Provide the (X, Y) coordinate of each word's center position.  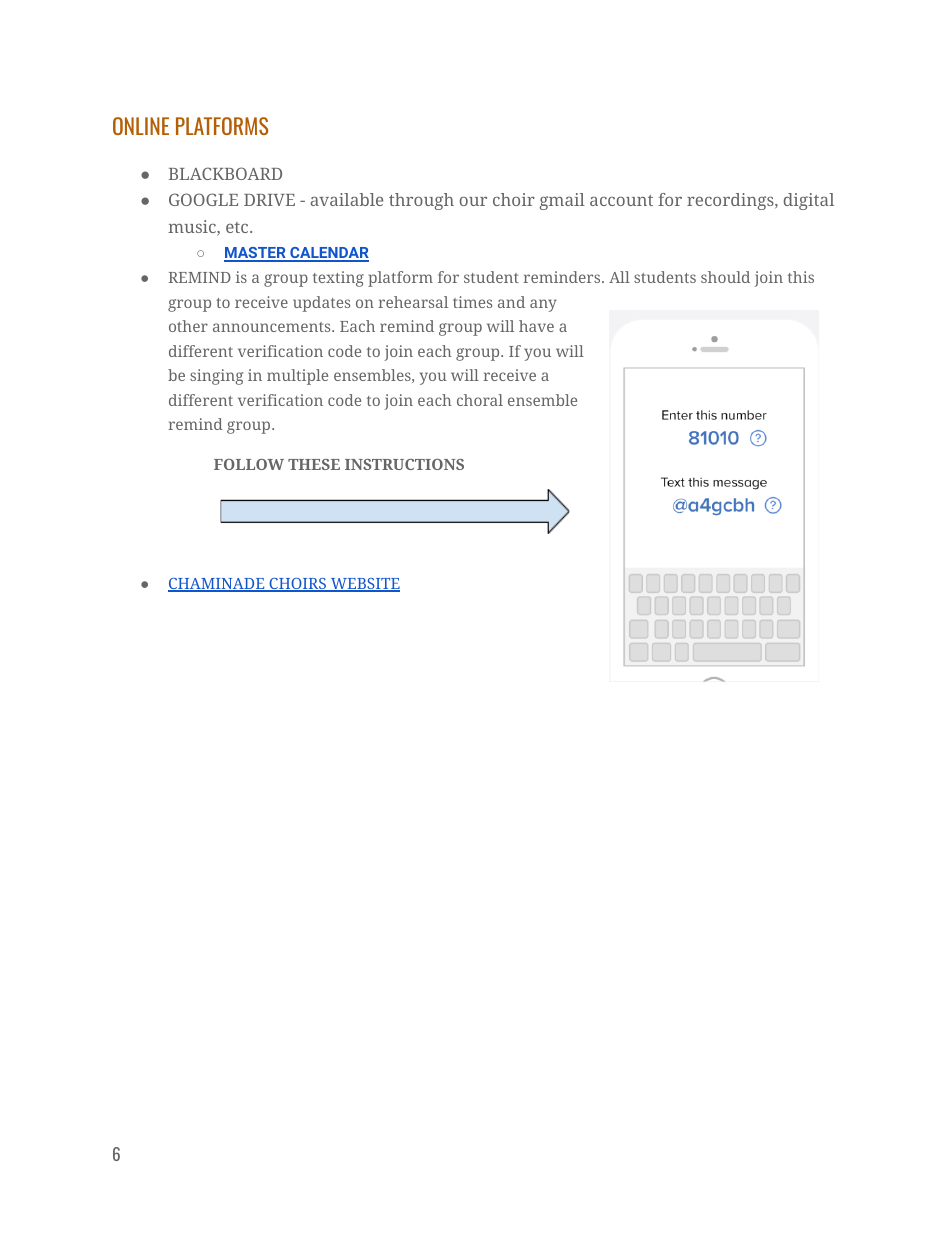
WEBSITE (364, 585)
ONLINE (141, 126)
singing (216, 377)
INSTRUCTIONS (404, 464)
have (536, 326)
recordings (731, 201)
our (473, 201)
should (725, 277)
